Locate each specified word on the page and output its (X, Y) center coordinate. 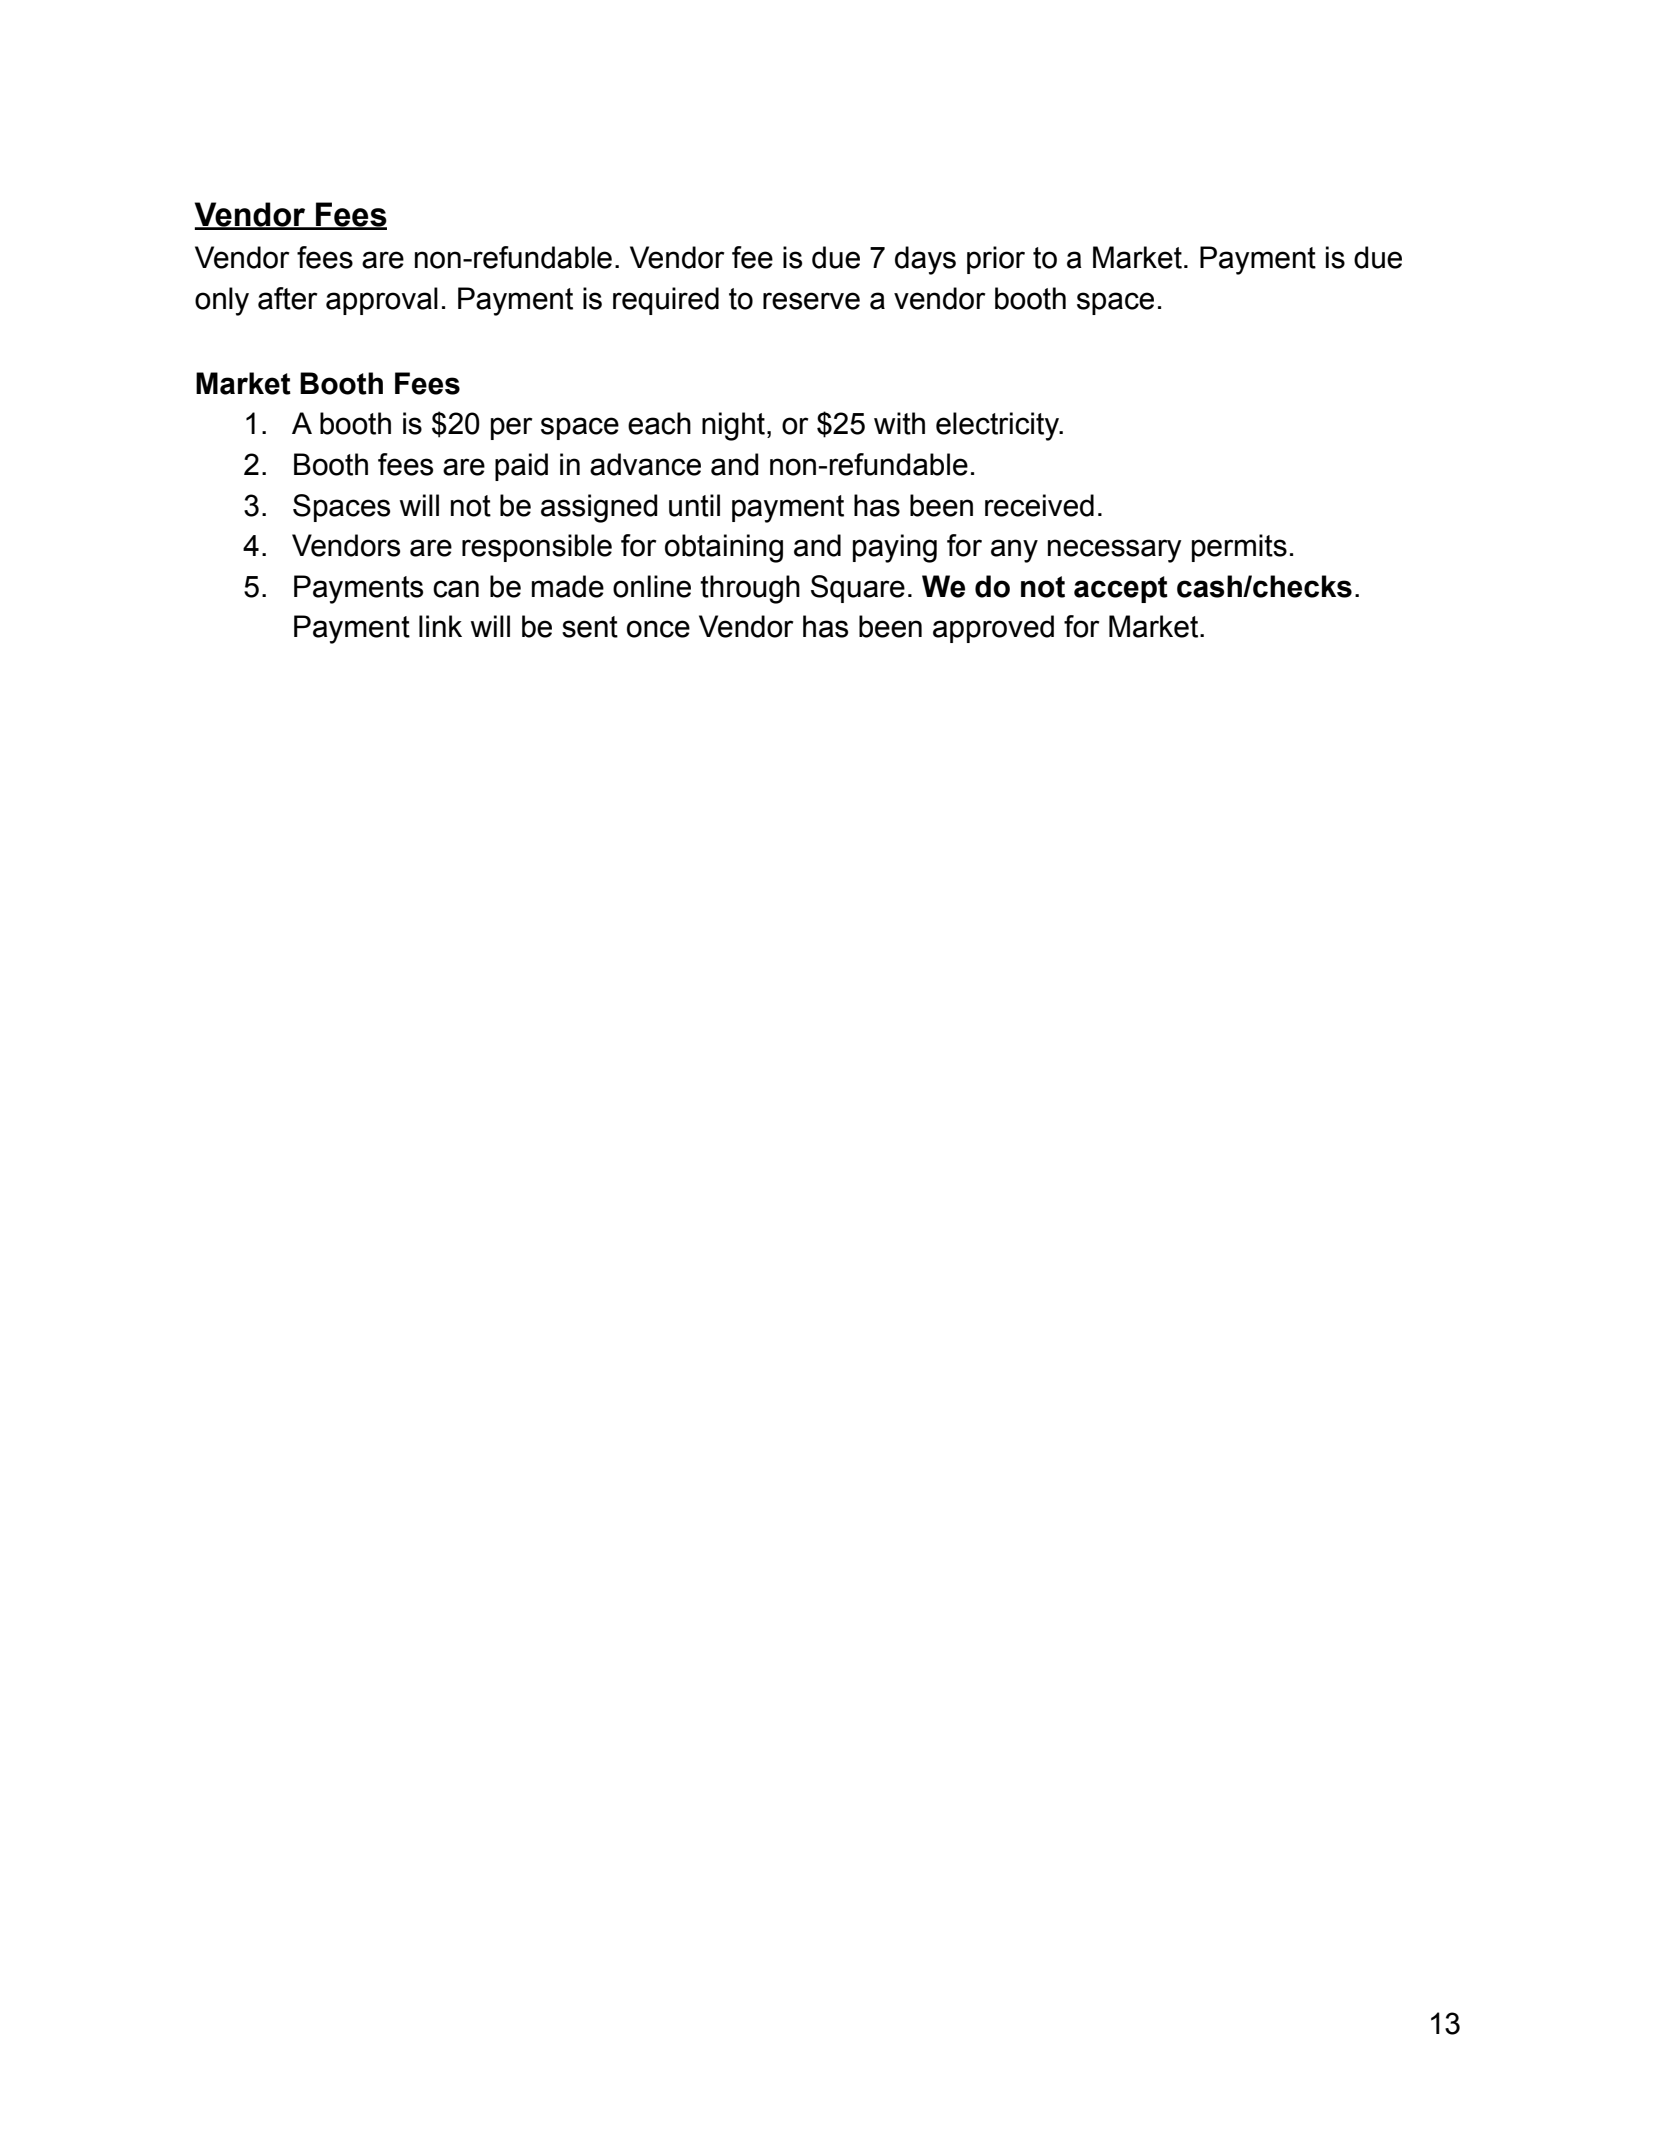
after (287, 298)
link (440, 626)
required (666, 301)
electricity (999, 426)
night (733, 426)
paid (521, 467)
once (658, 629)
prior (996, 260)
